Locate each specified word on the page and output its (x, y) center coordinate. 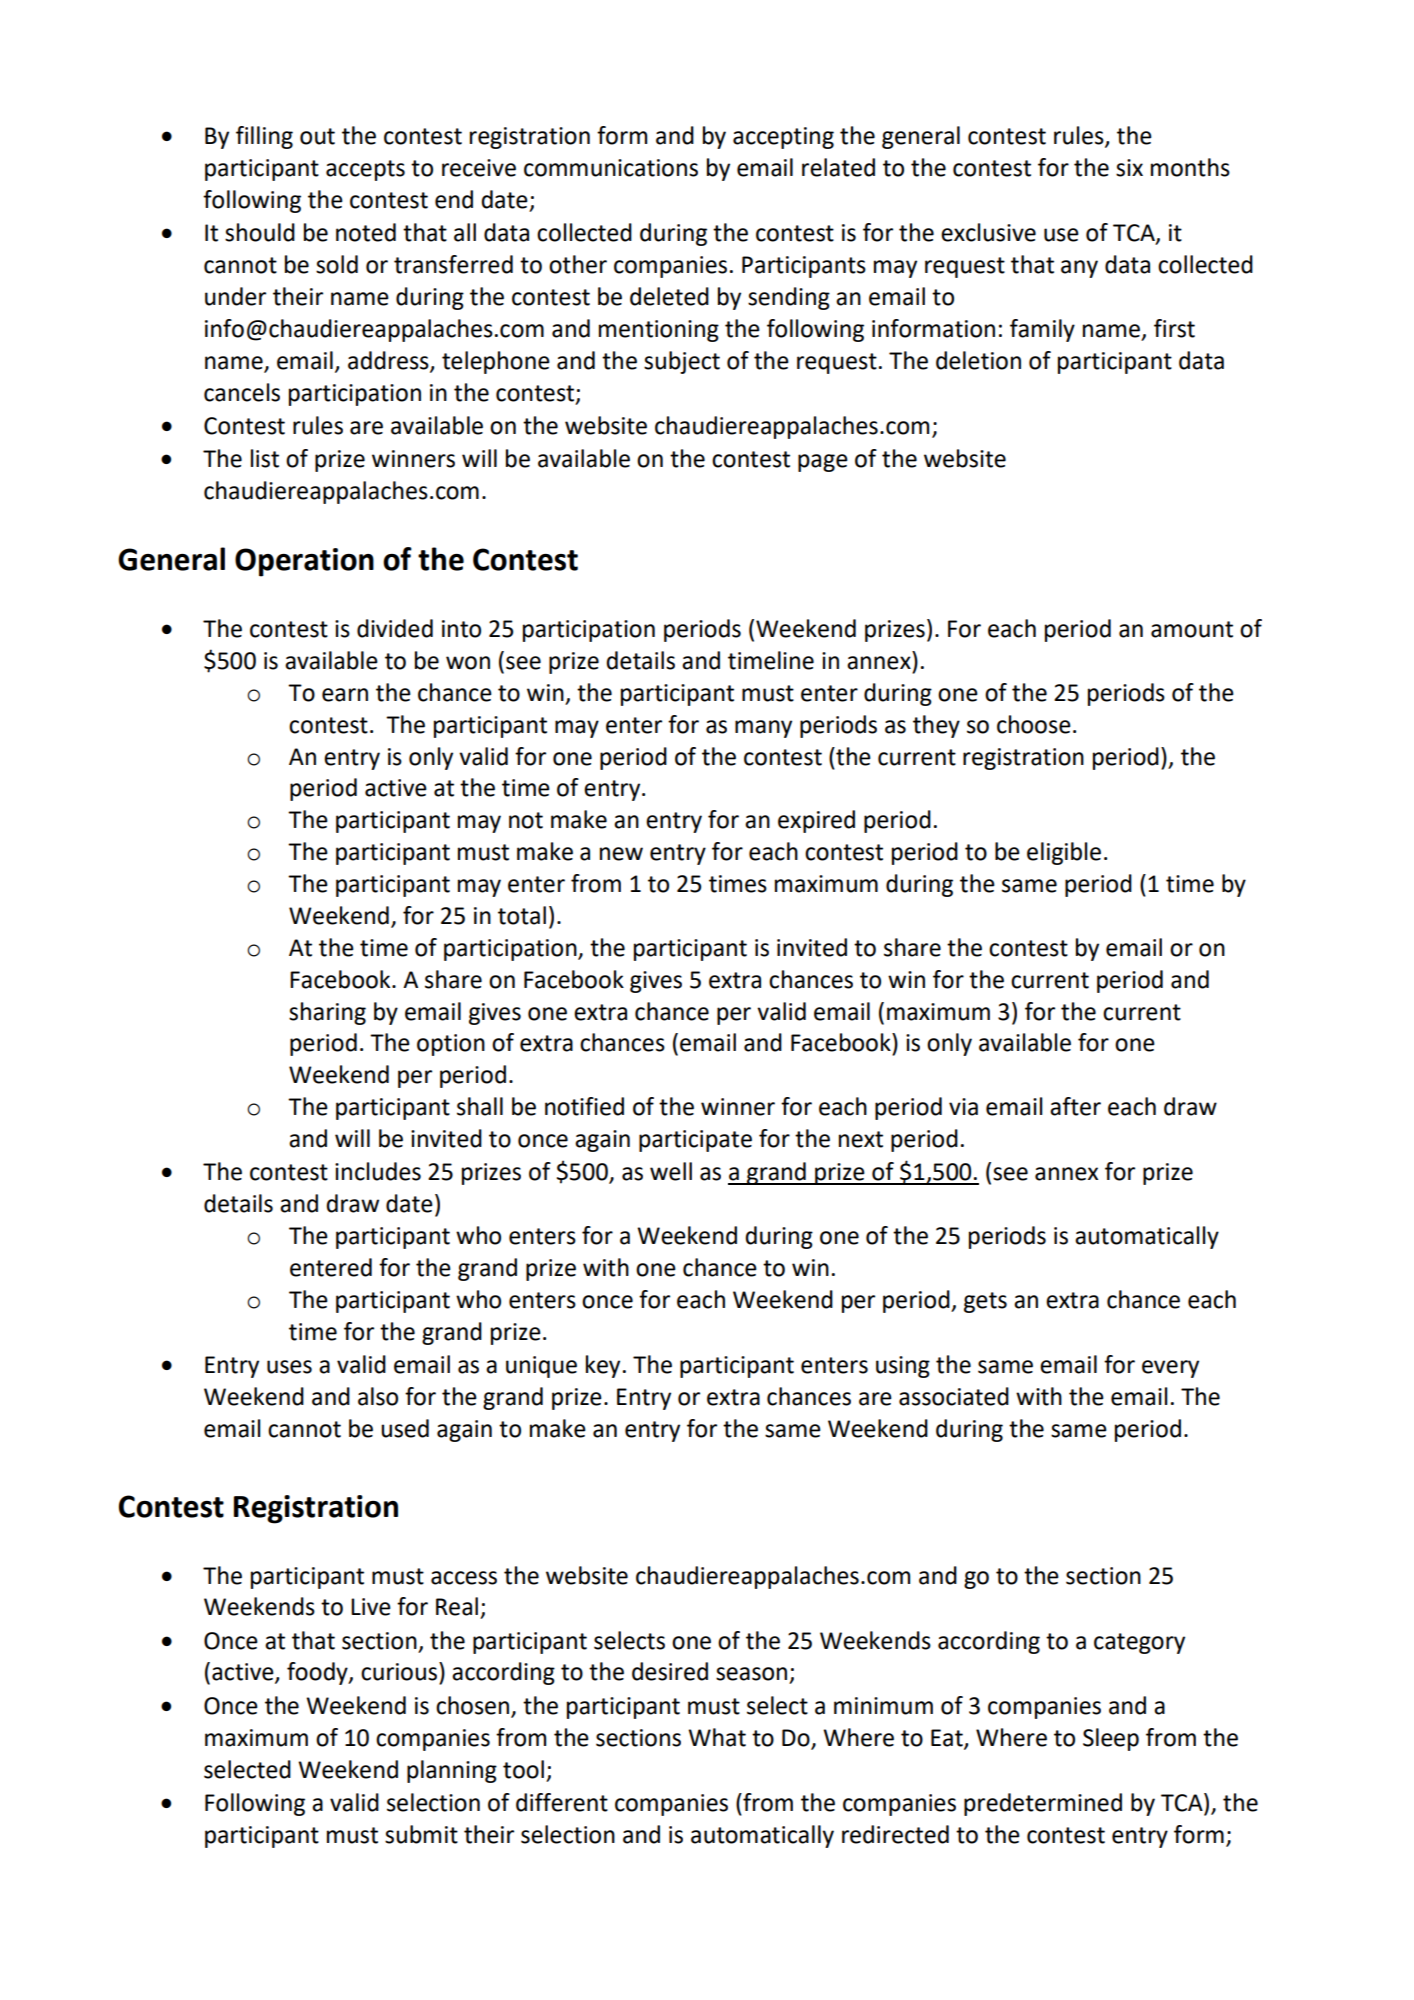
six (1129, 168)
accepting (783, 138)
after (1075, 1106)
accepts (365, 170)
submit (421, 1834)
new (621, 854)
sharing (327, 1013)
